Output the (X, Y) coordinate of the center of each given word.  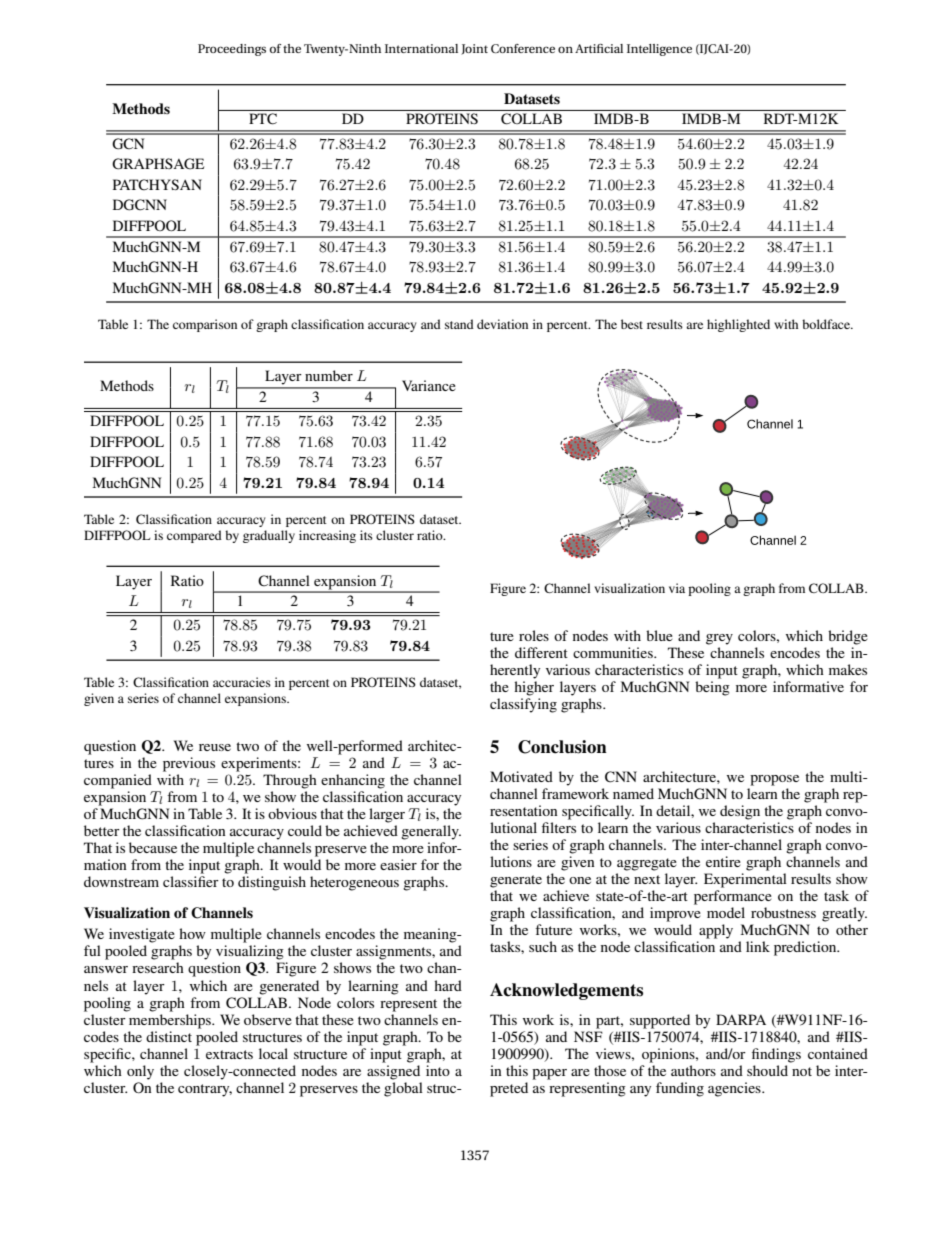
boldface (827, 324)
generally (431, 832)
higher (534, 688)
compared (194, 536)
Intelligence (659, 50)
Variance (429, 385)
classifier (191, 881)
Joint (474, 49)
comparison (205, 325)
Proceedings (232, 50)
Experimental (745, 880)
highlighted (738, 325)
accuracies (242, 682)
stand (459, 324)
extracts (229, 1054)
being (712, 688)
